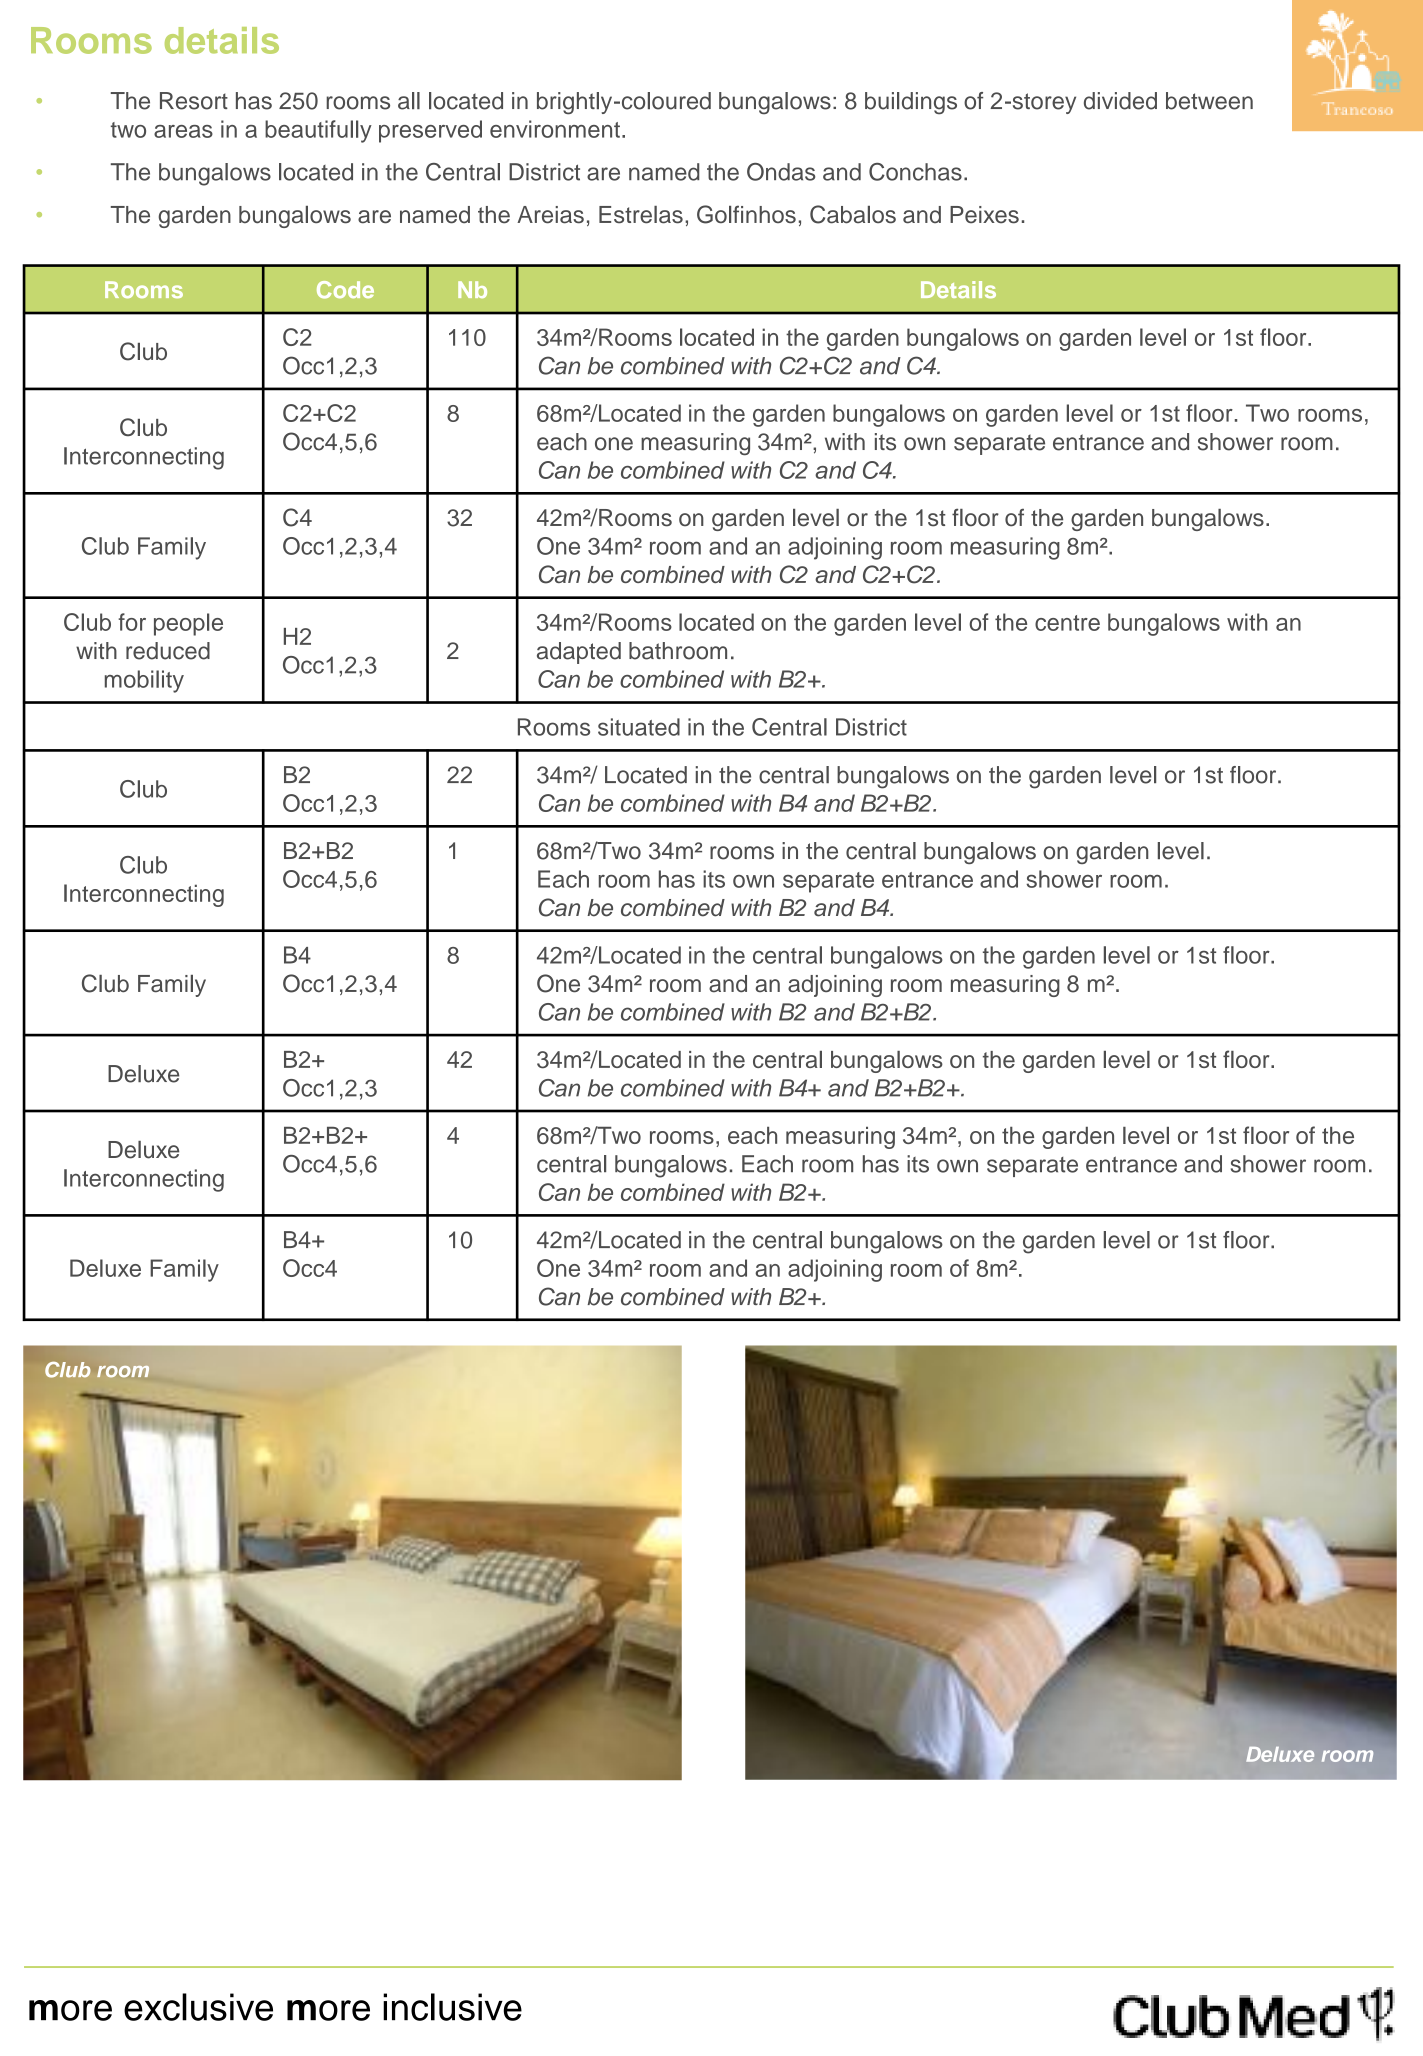 This page has height=2056, width=1423. What do you see at coordinates (639, 727) in the page?
I see `situated` at bounding box center [639, 727].
